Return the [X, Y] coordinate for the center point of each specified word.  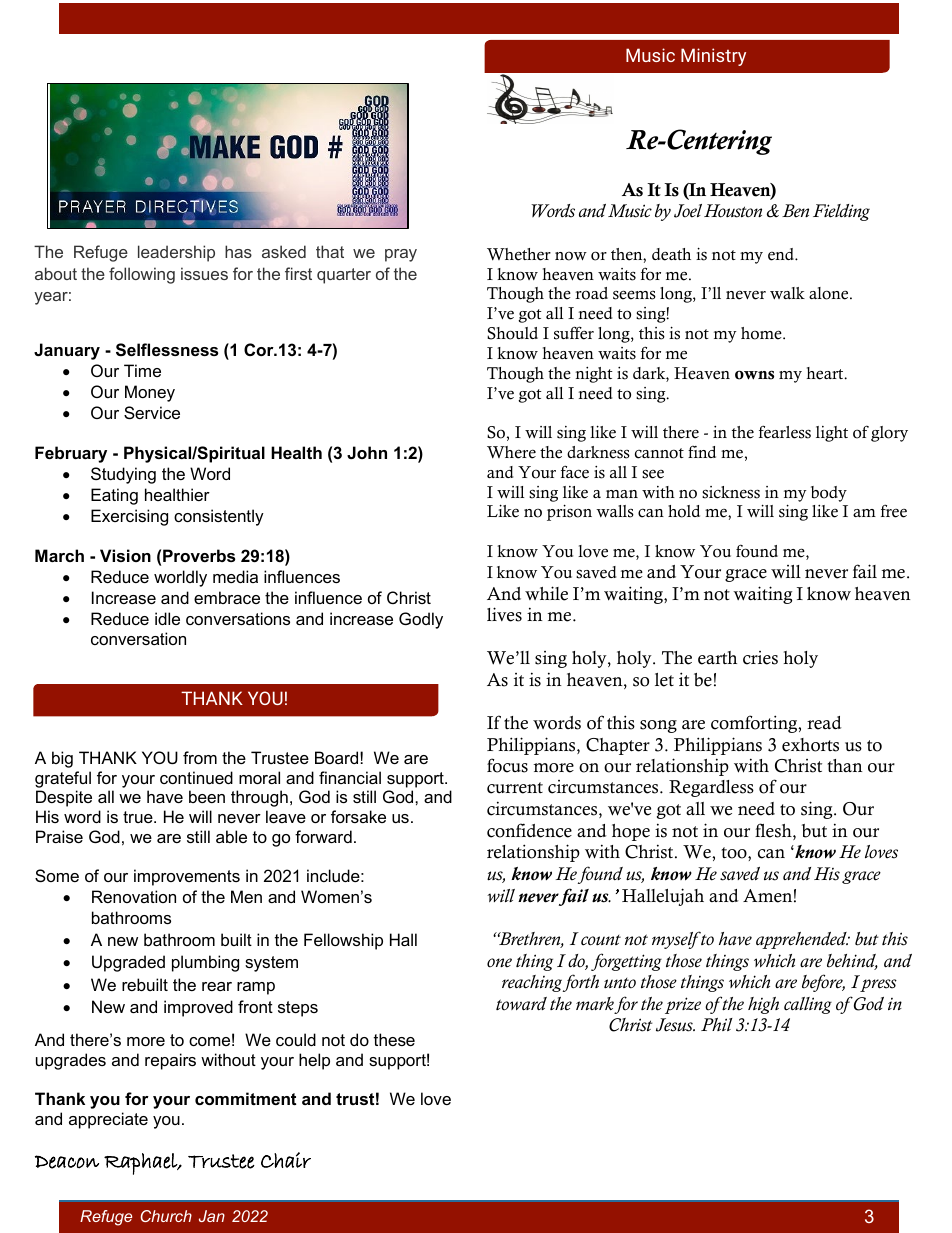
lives [504, 614]
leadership [176, 253]
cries [760, 658]
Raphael [141, 1164]
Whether [519, 254]
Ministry [713, 57]
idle [167, 618]
